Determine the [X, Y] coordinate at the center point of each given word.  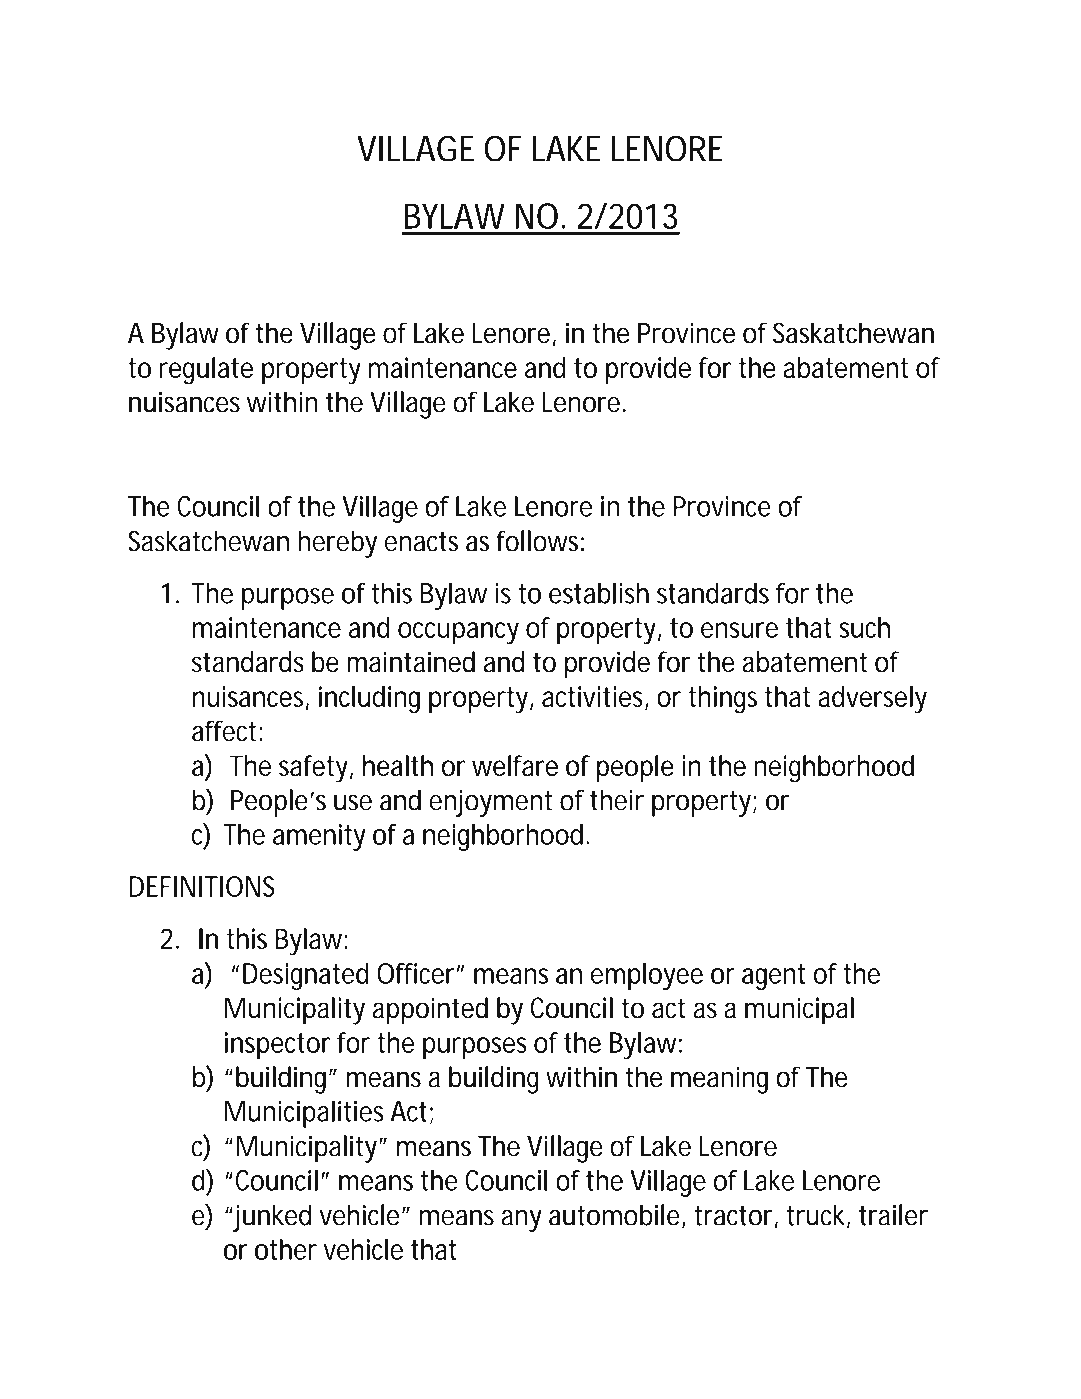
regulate [206, 371]
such [864, 627]
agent [773, 977]
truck [816, 1215]
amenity [319, 837]
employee [647, 976]
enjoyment [490, 803]
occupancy [458, 633]
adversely [872, 700]
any [521, 1221]
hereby [337, 544]
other [286, 1249]
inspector [277, 1045]
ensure [739, 630]
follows [537, 541]
